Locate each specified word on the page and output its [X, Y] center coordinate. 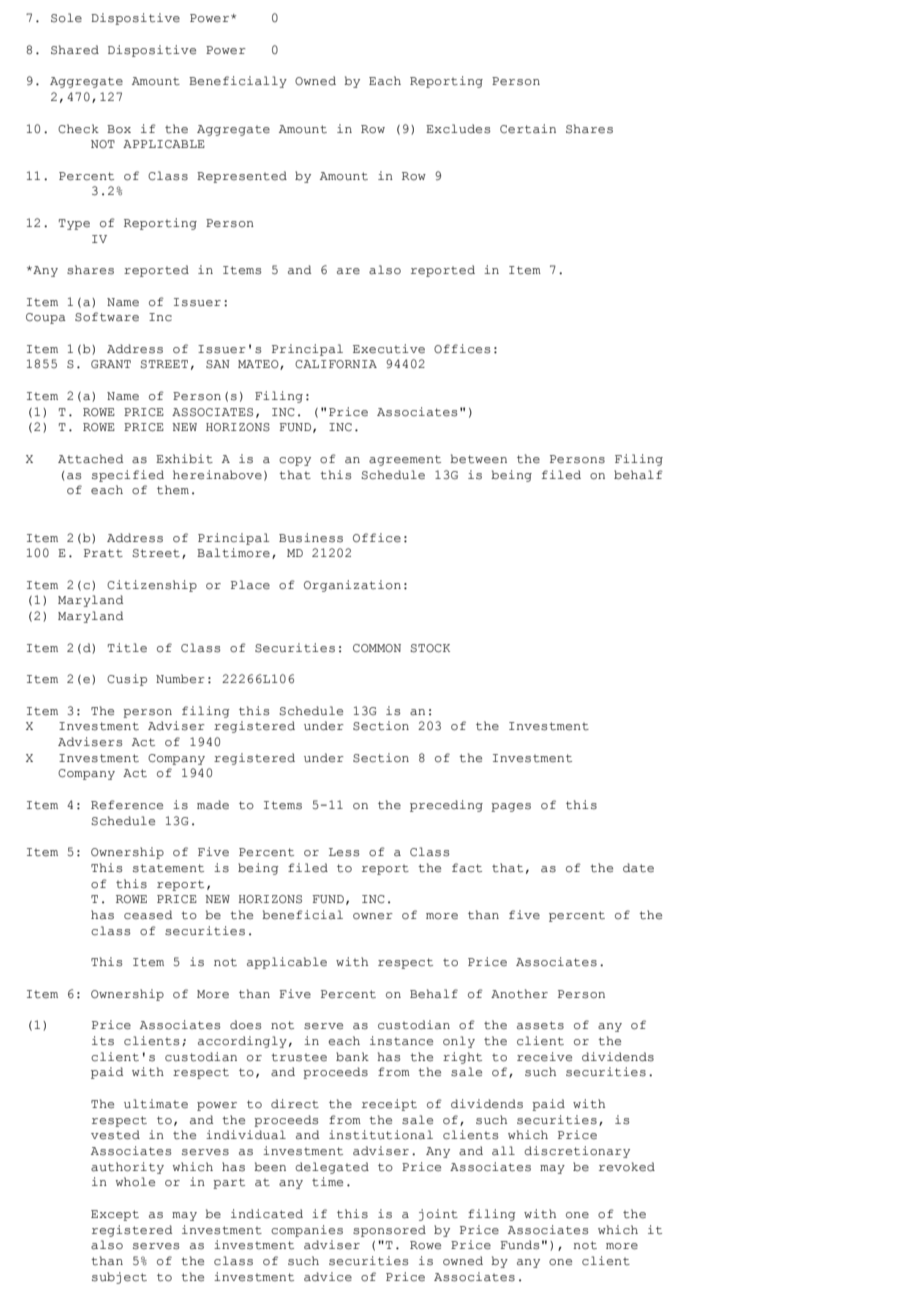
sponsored [389, 1231]
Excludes [458, 129]
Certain [528, 129]
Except [115, 1215]
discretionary [577, 1152]
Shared [75, 50]
